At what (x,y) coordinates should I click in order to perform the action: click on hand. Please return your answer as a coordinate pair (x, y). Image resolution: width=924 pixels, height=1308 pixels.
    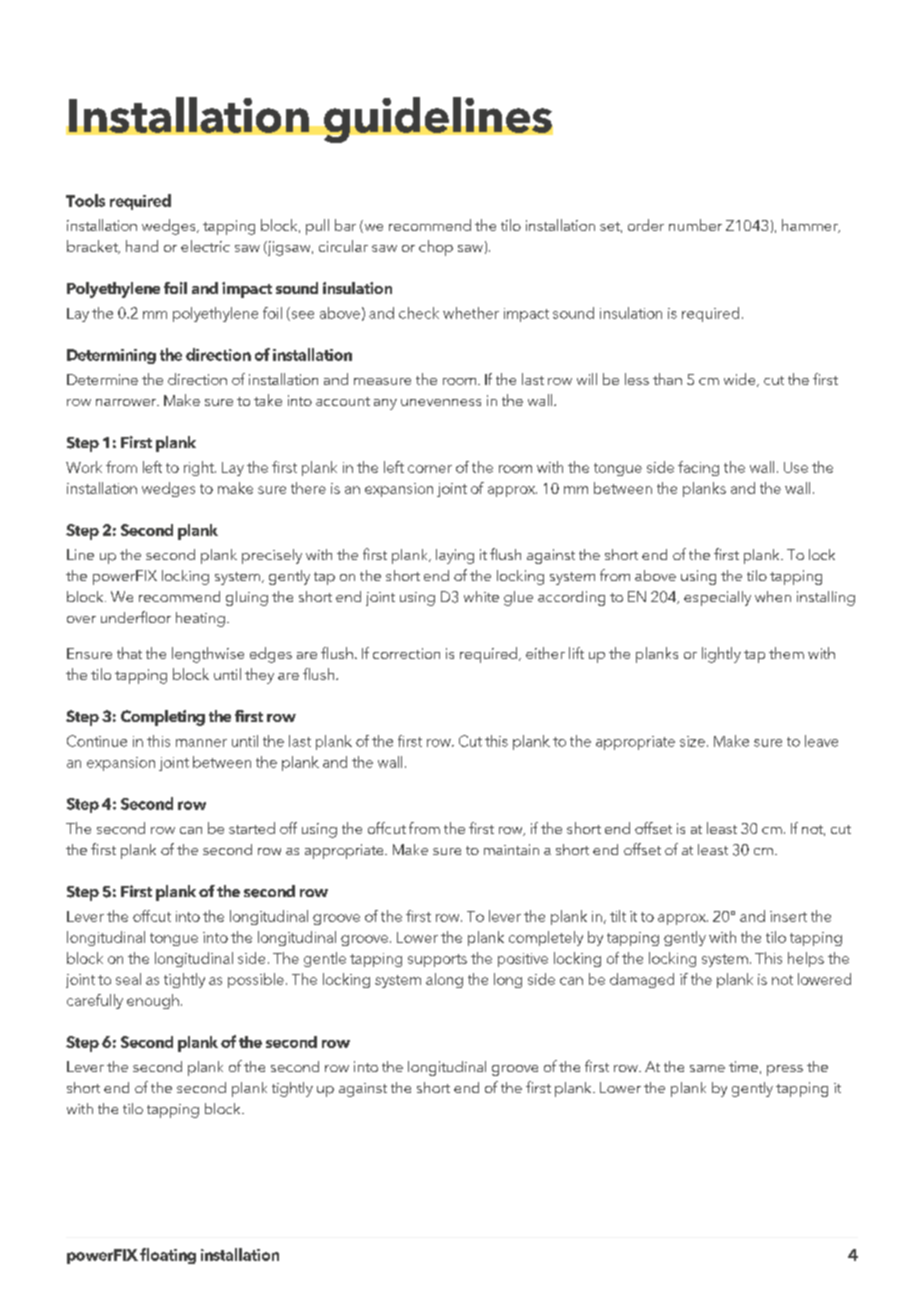
    Looking at the image, I should click on (142, 246).
